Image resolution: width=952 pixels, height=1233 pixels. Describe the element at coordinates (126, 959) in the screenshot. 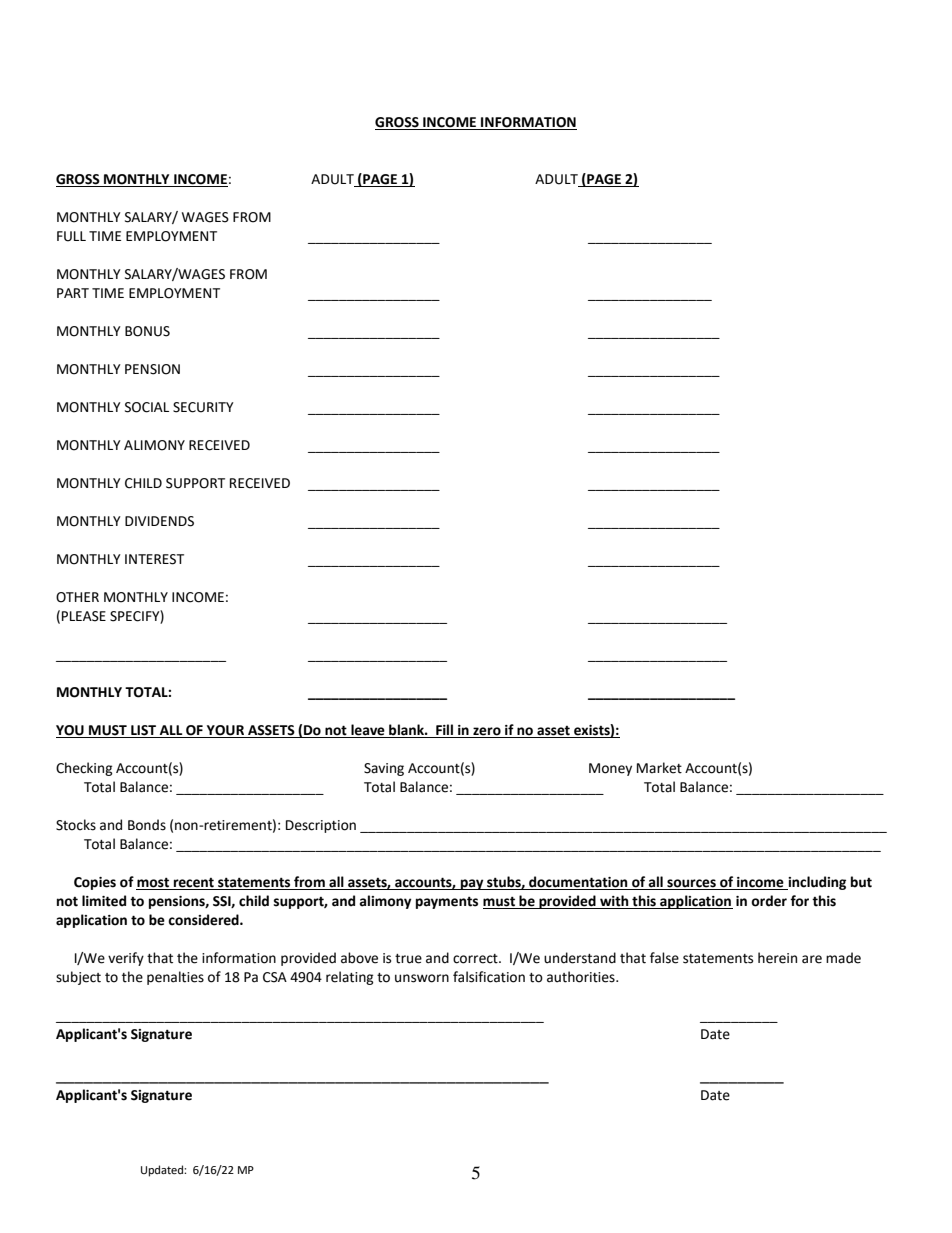

I see `verify` at that location.
